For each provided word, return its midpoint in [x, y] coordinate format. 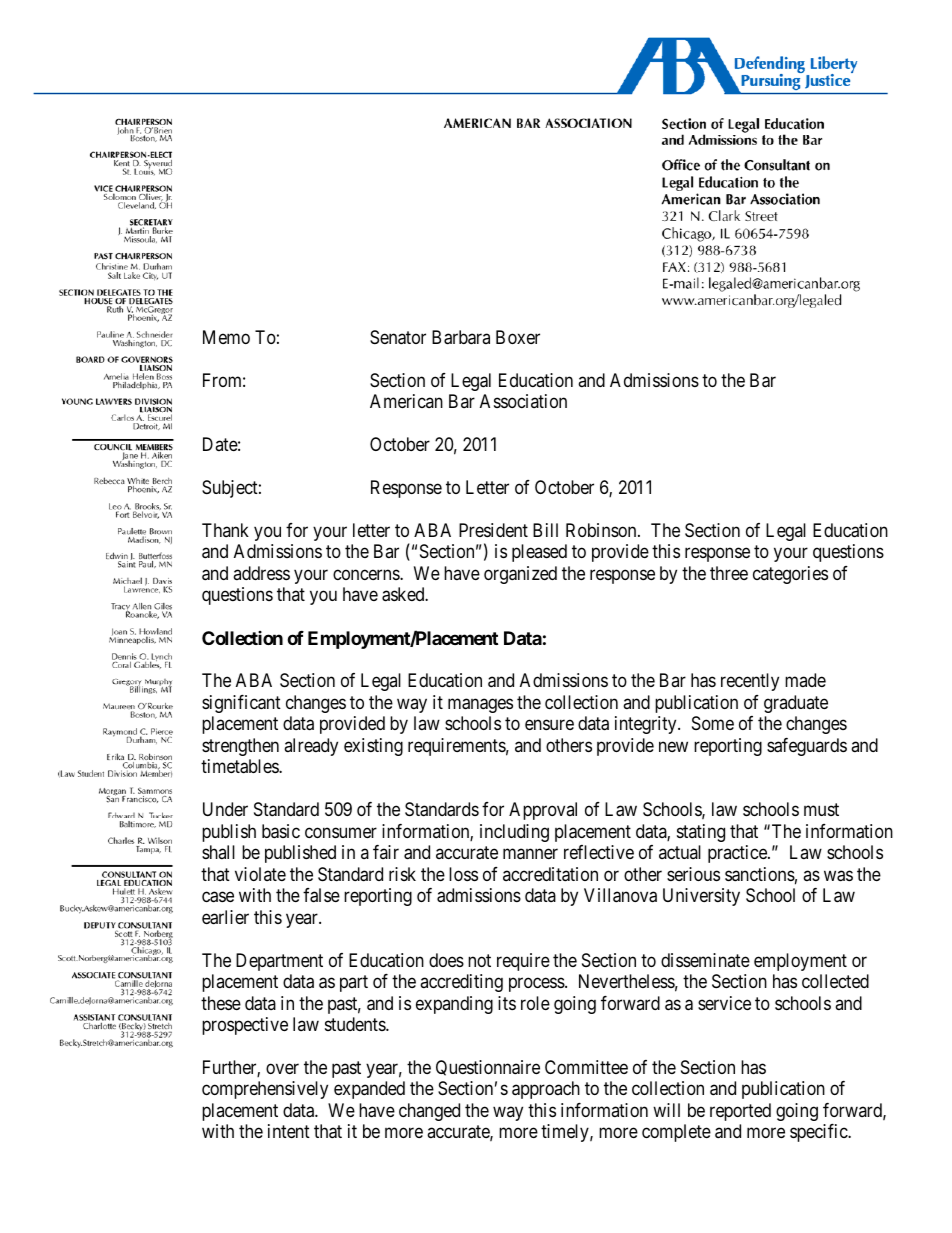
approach [546, 1090]
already [311, 747]
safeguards [807, 747]
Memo [226, 337]
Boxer [518, 337]
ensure [549, 725]
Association [523, 401]
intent [289, 1131]
